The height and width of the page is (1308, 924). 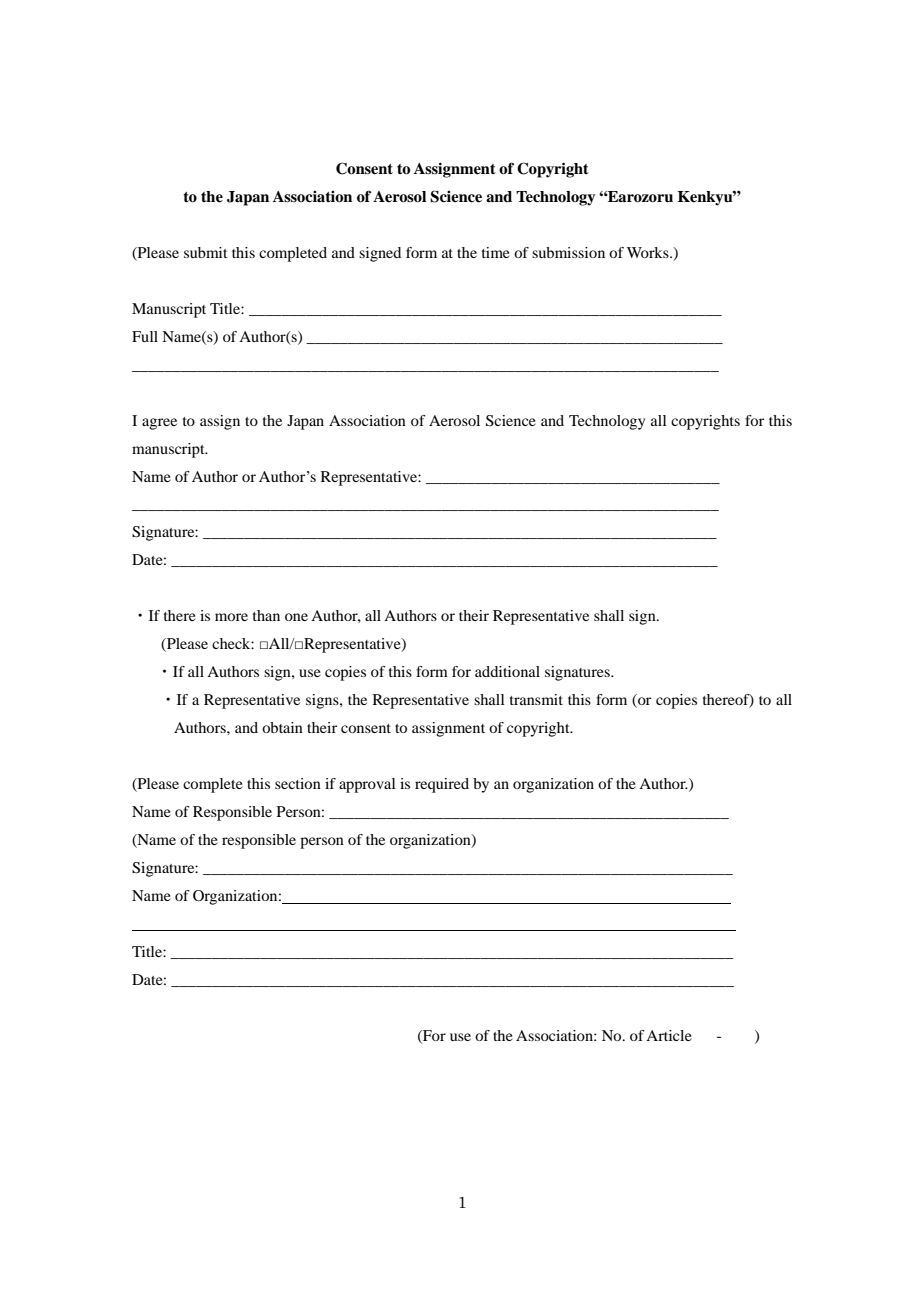 What do you see at coordinates (536, 699) in the page?
I see `transmit` at bounding box center [536, 699].
